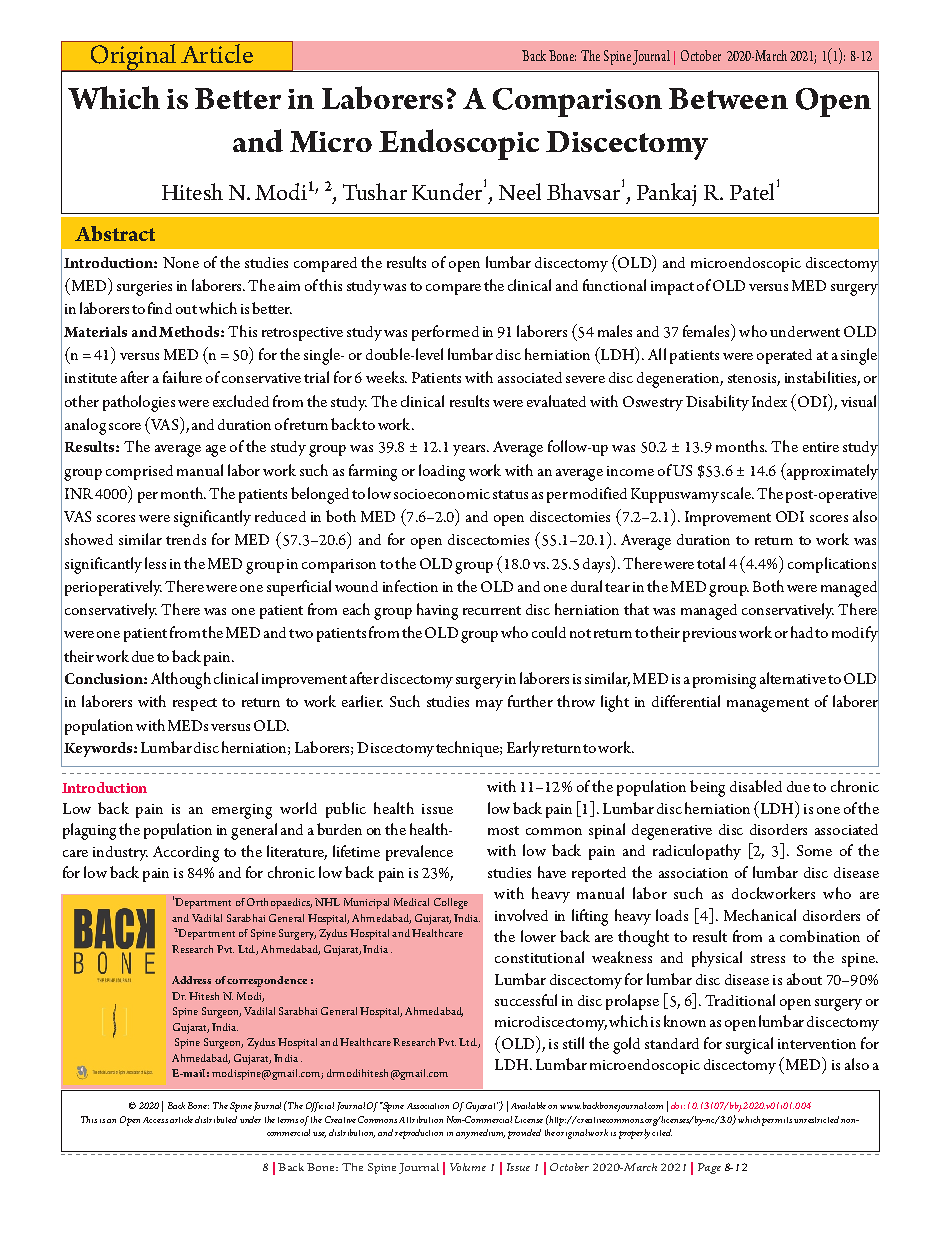 Image resolution: width=952 pixels, height=1233 pixels. I want to click on Access, so click(155, 1120).
